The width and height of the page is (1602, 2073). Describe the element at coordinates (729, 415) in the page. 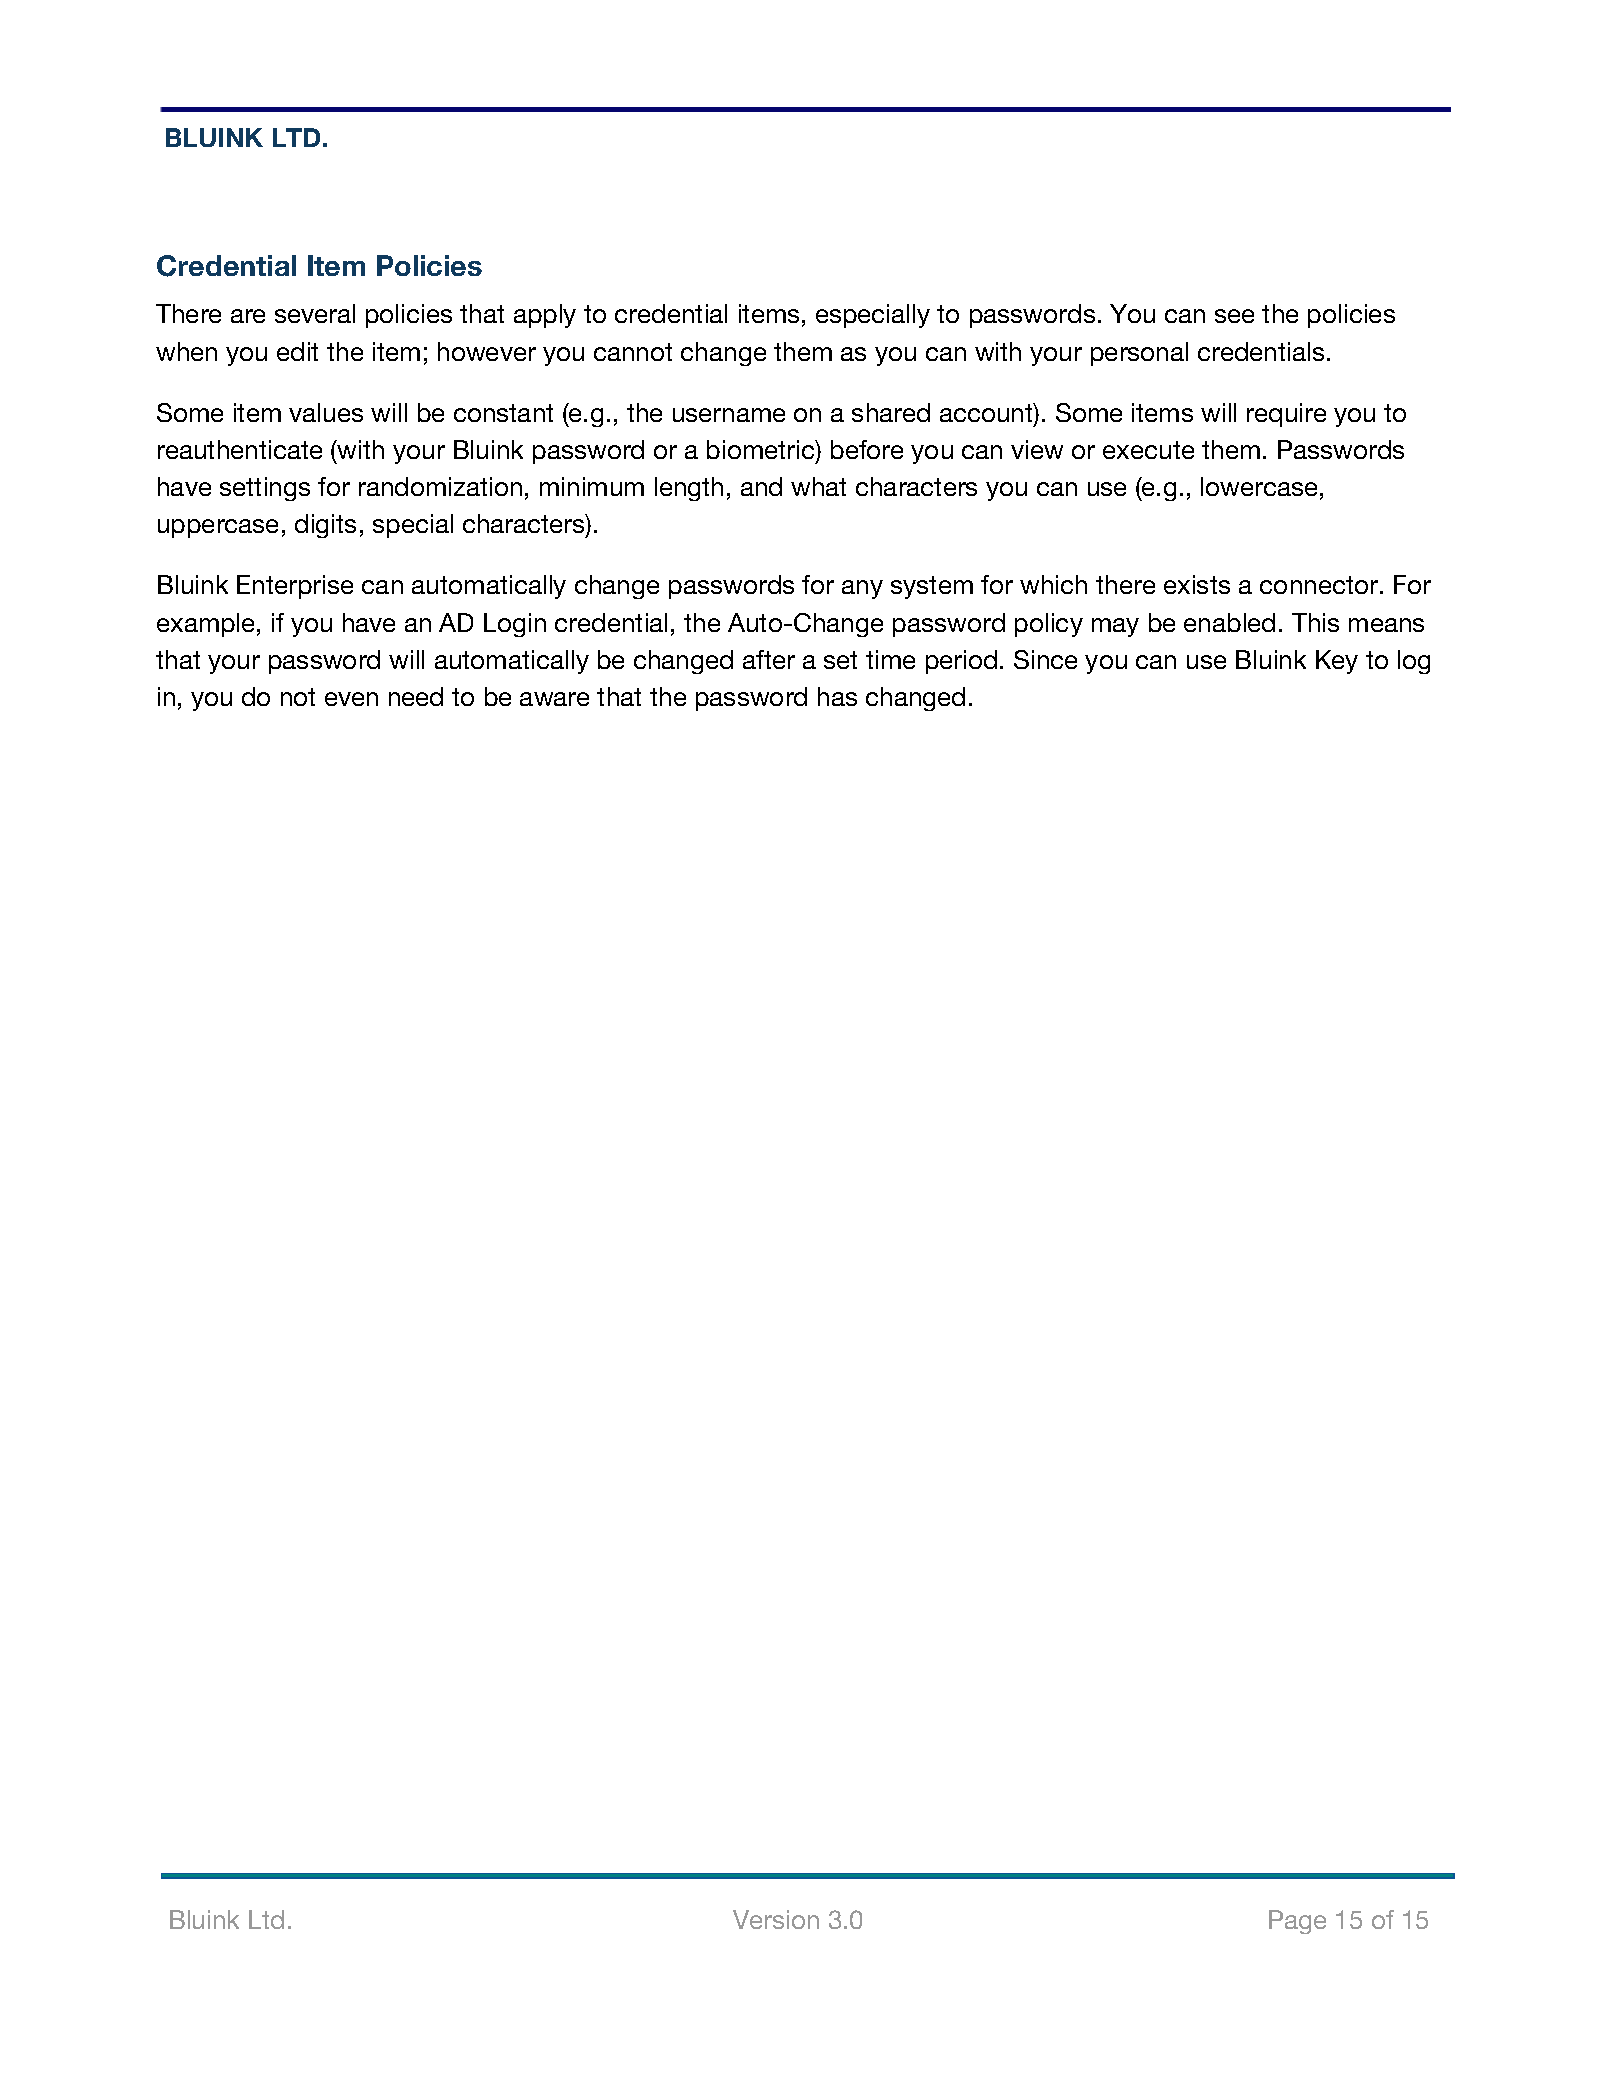

I see `username` at that location.
